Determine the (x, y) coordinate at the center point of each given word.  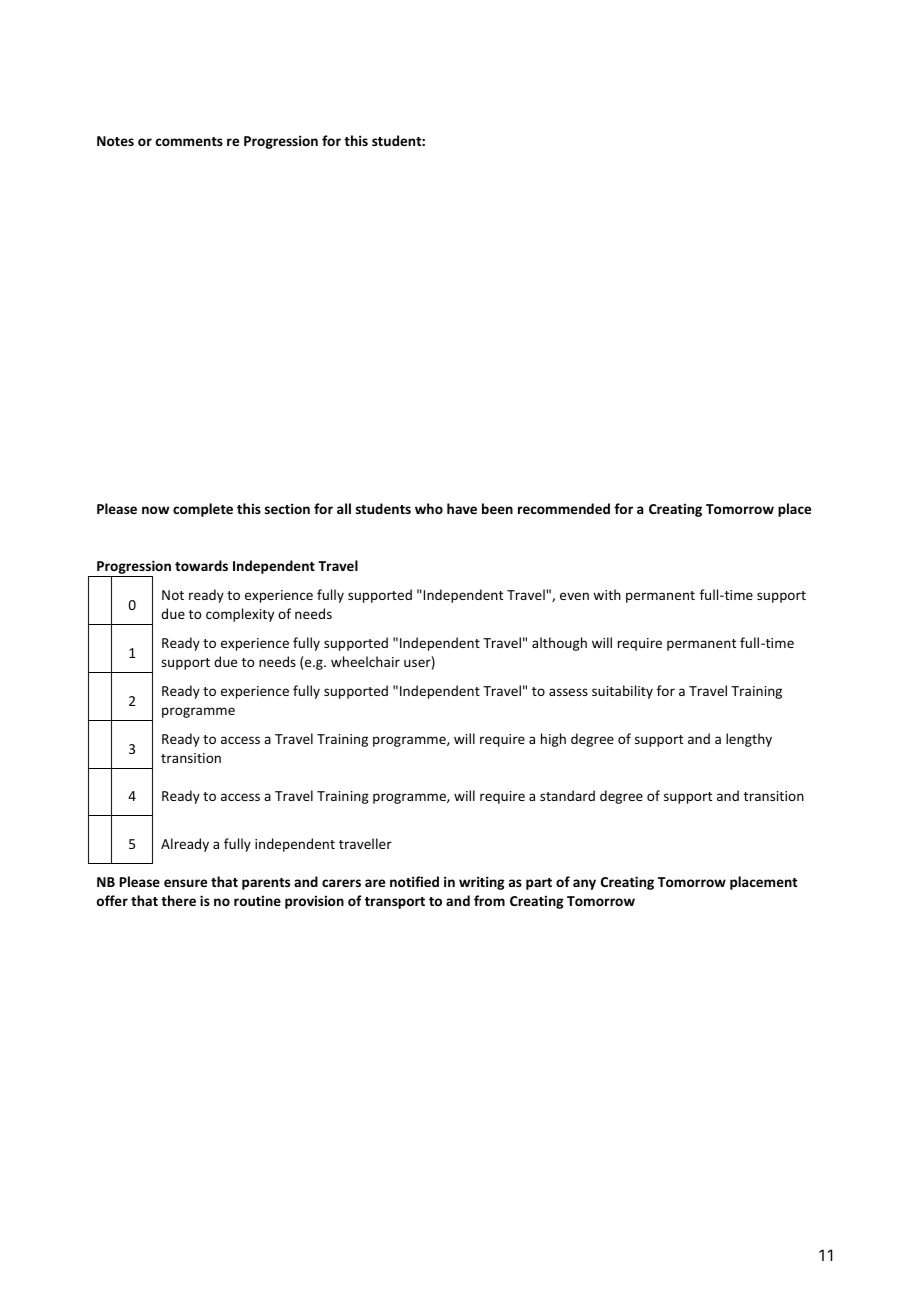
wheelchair (365, 661)
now (155, 510)
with (607, 594)
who (429, 508)
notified (414, 881)
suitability (622, 692)
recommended (564, 508)
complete (203, 510)
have (462, 508)
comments (189, 141)
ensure (185, 883)
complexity (240, 615)
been (497, 508)
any (584, 884)
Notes (115, 141)
